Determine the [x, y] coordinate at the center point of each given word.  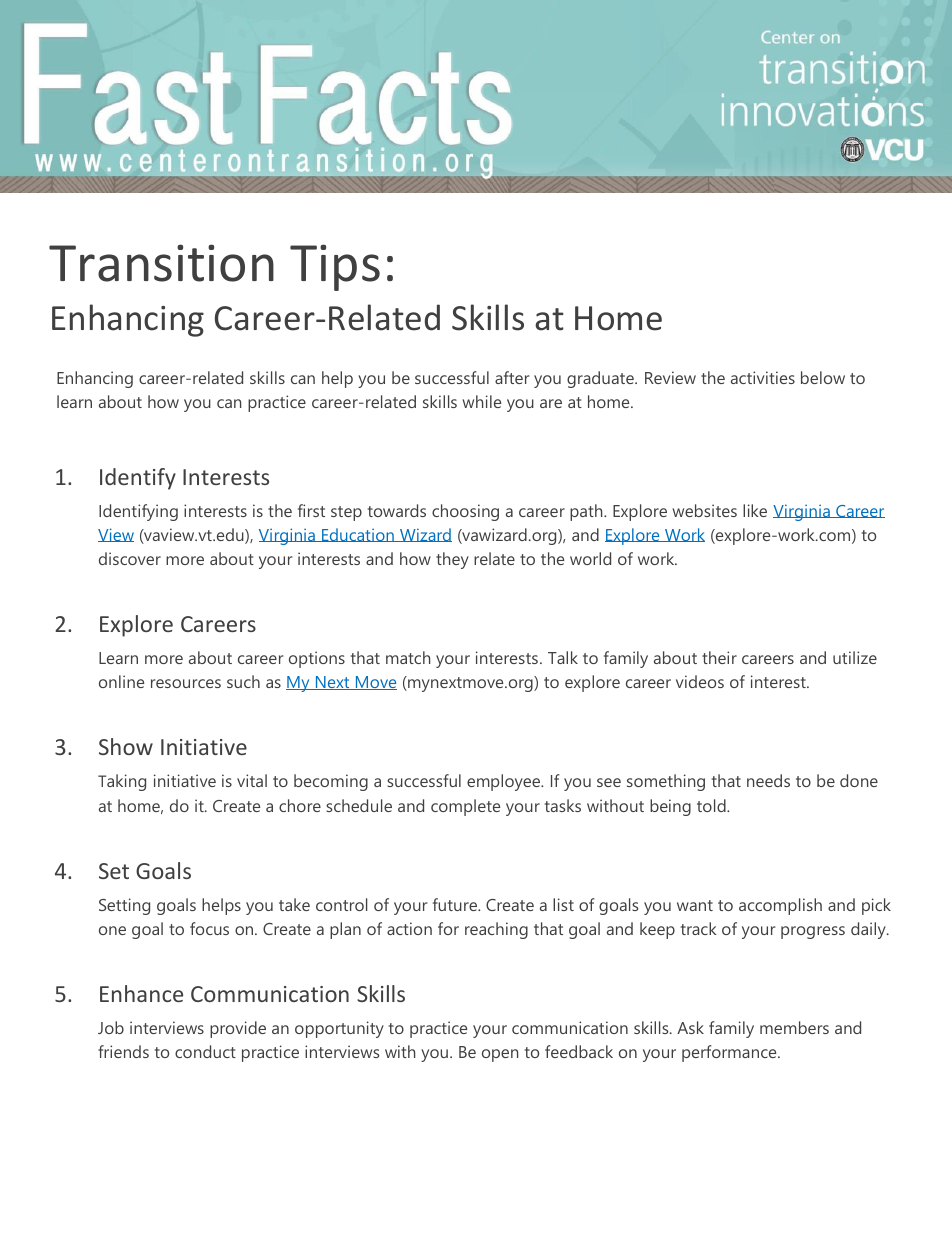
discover [130, 558]
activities [763, 377]
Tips [335, 267]
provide [238, 1029]
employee [505, 782]
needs [768, 780]
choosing [465, 512]
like [755, 510]
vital [252, 780]
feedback [579, 1051]
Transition [161, 263]
